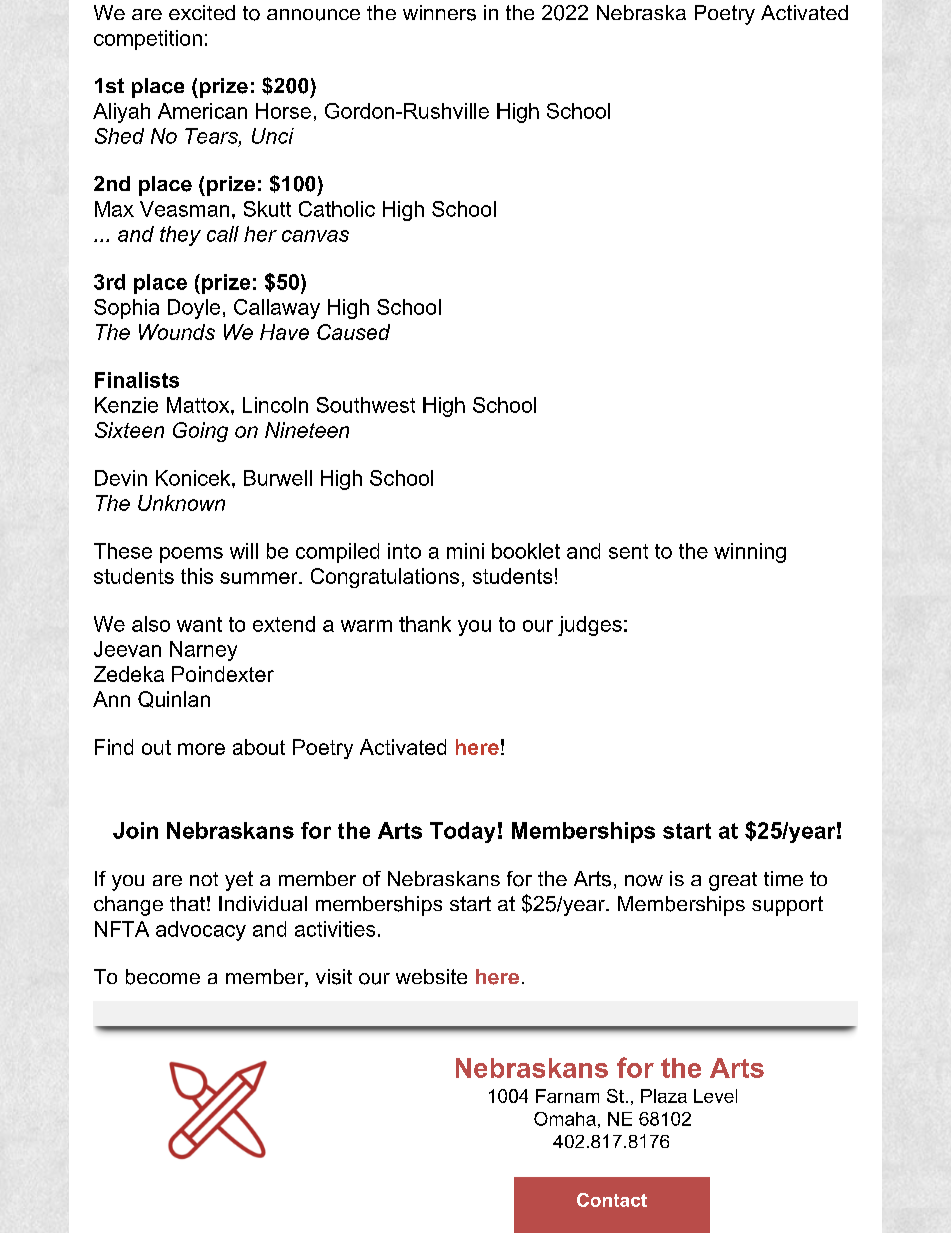  I want to click on winning, so click(750, 553).
